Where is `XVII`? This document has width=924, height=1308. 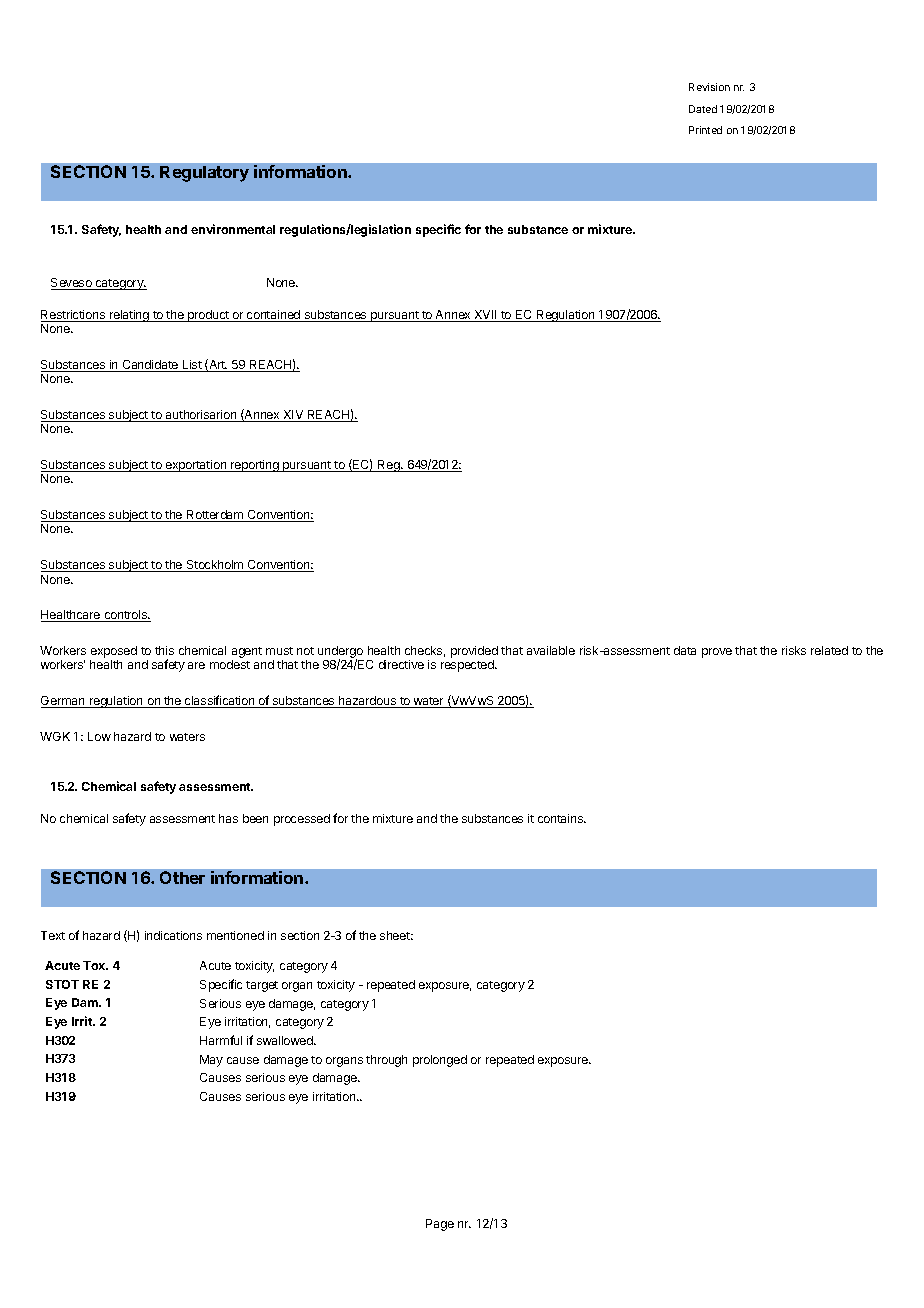 XVII is located at coordinates (485, 316).
